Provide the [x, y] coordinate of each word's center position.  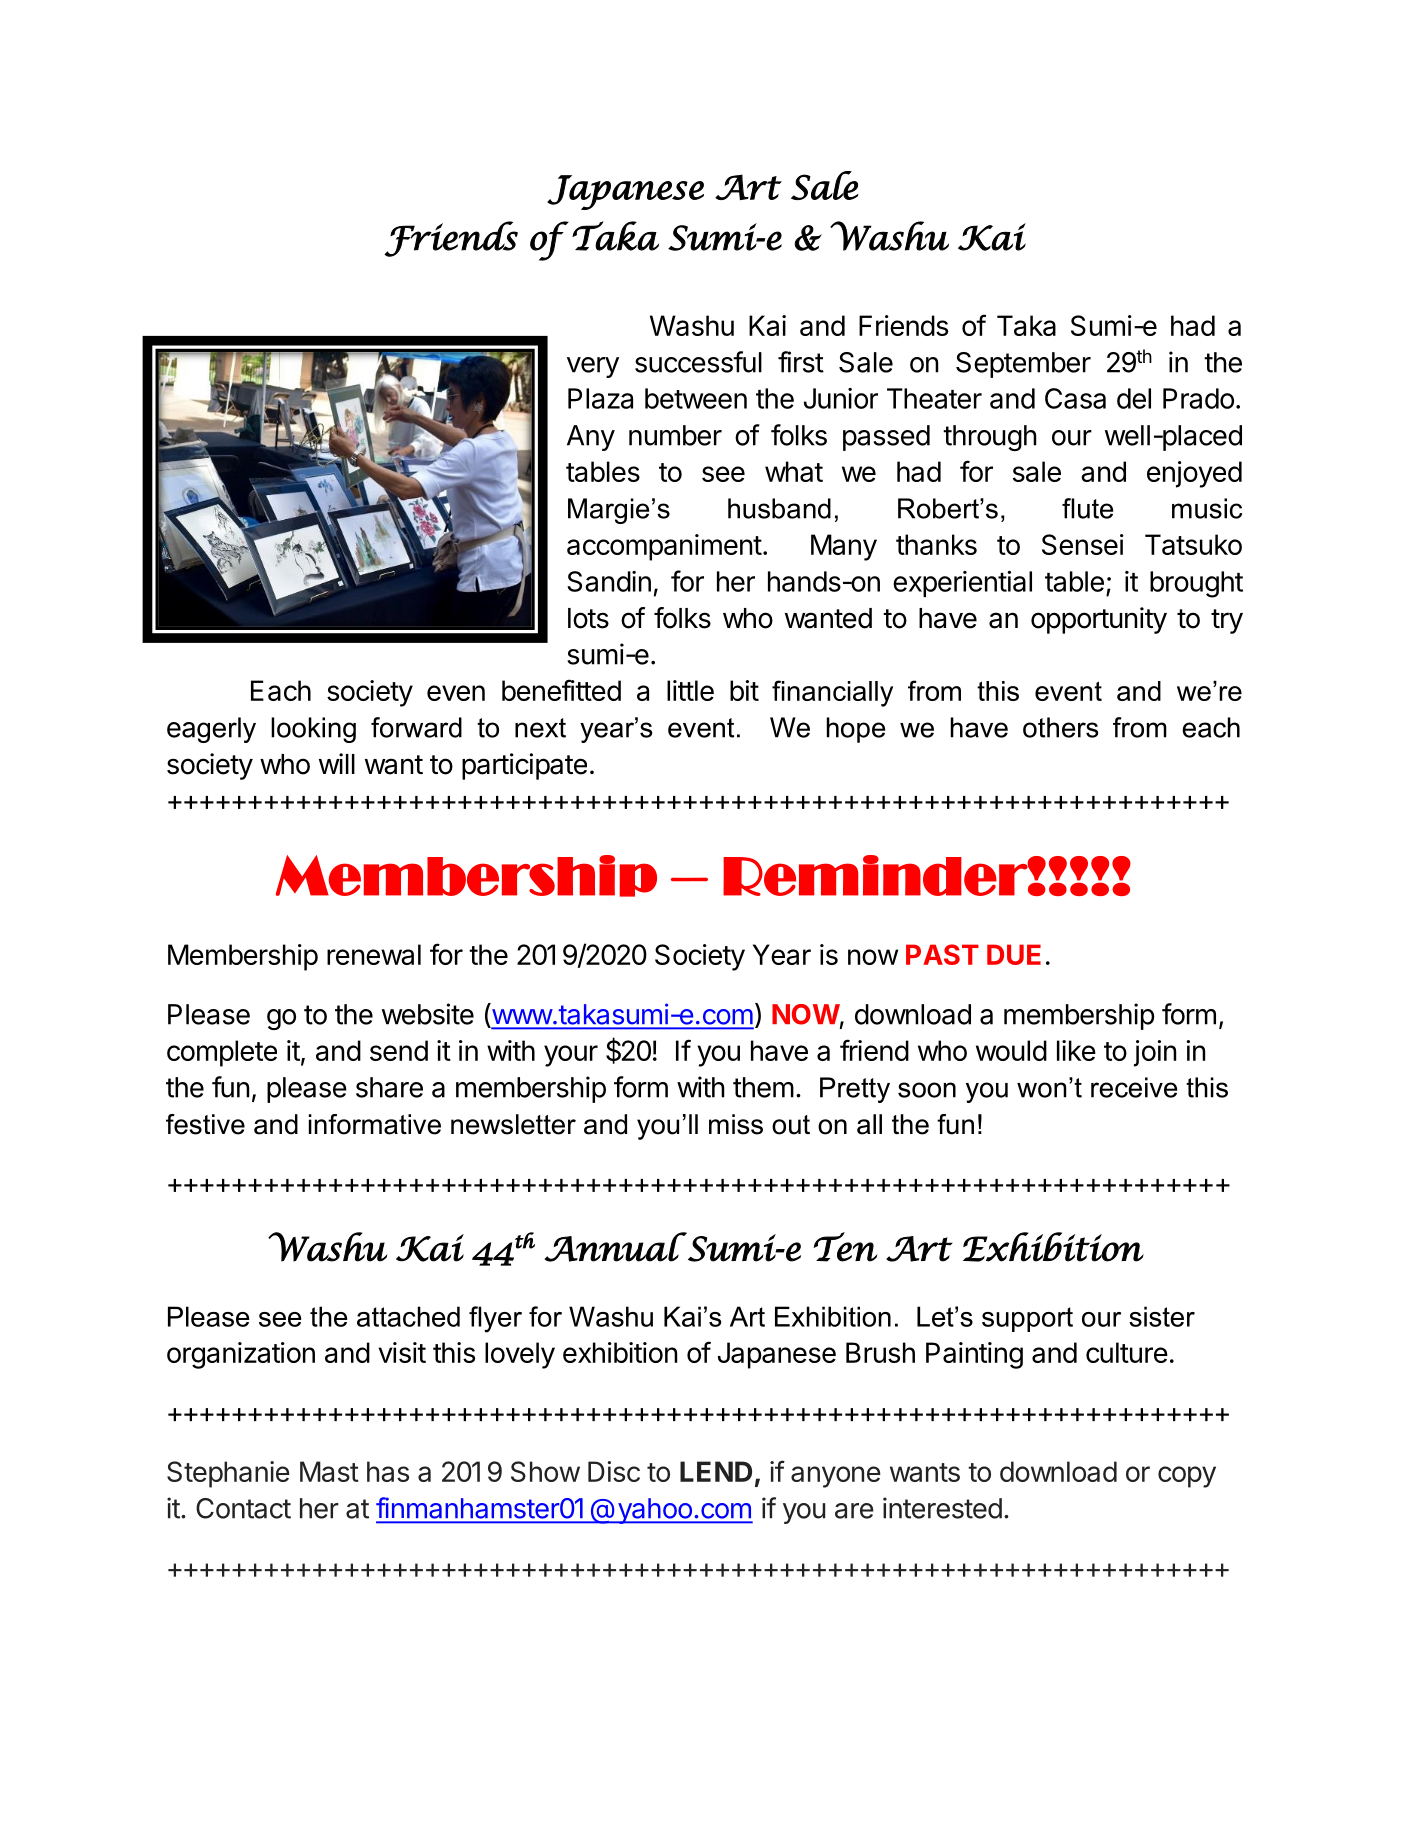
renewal [374, 954]
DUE [1014, 954]
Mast [329, 1471]
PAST [942, 954]
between [696, 398]
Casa [1075, 398]
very [593, 367]
